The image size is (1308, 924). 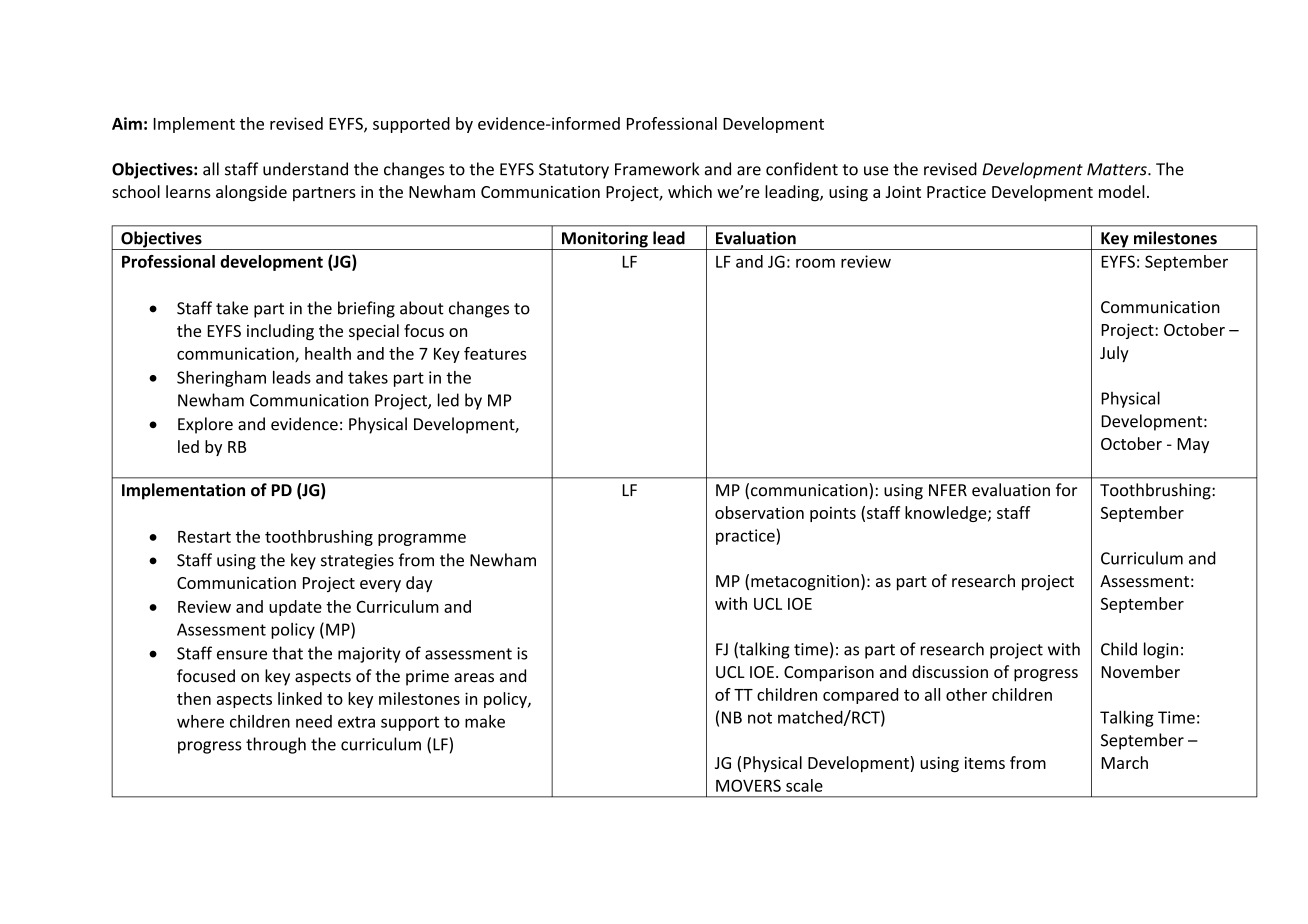 What do you see at coordinates (495, 353) in the document?
I see `features` at bounding box center [495, 353].
